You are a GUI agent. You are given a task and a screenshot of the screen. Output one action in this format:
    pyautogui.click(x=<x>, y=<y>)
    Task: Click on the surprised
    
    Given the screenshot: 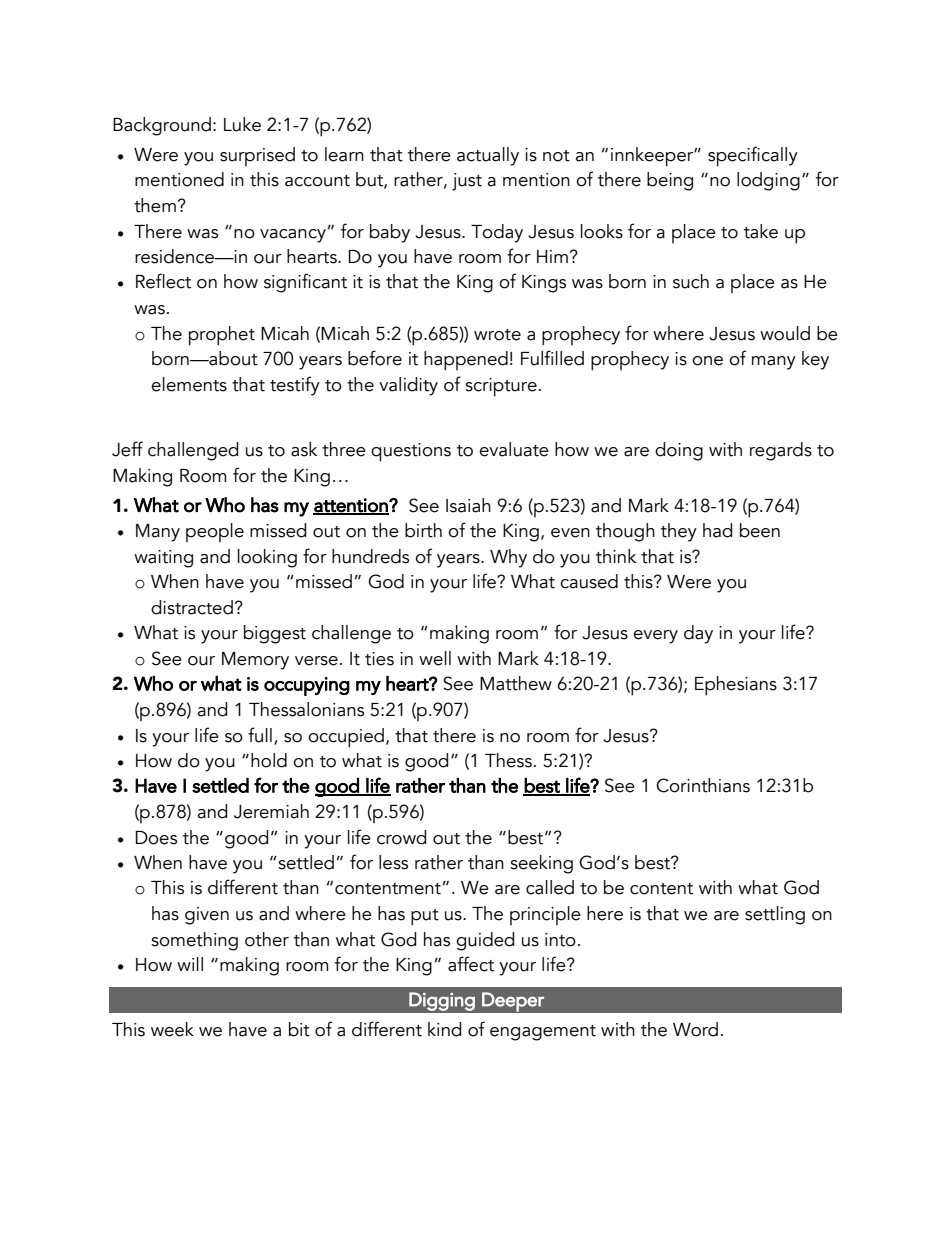 What is the action you would take?
    pyautogui.click(x=257, y=156)
